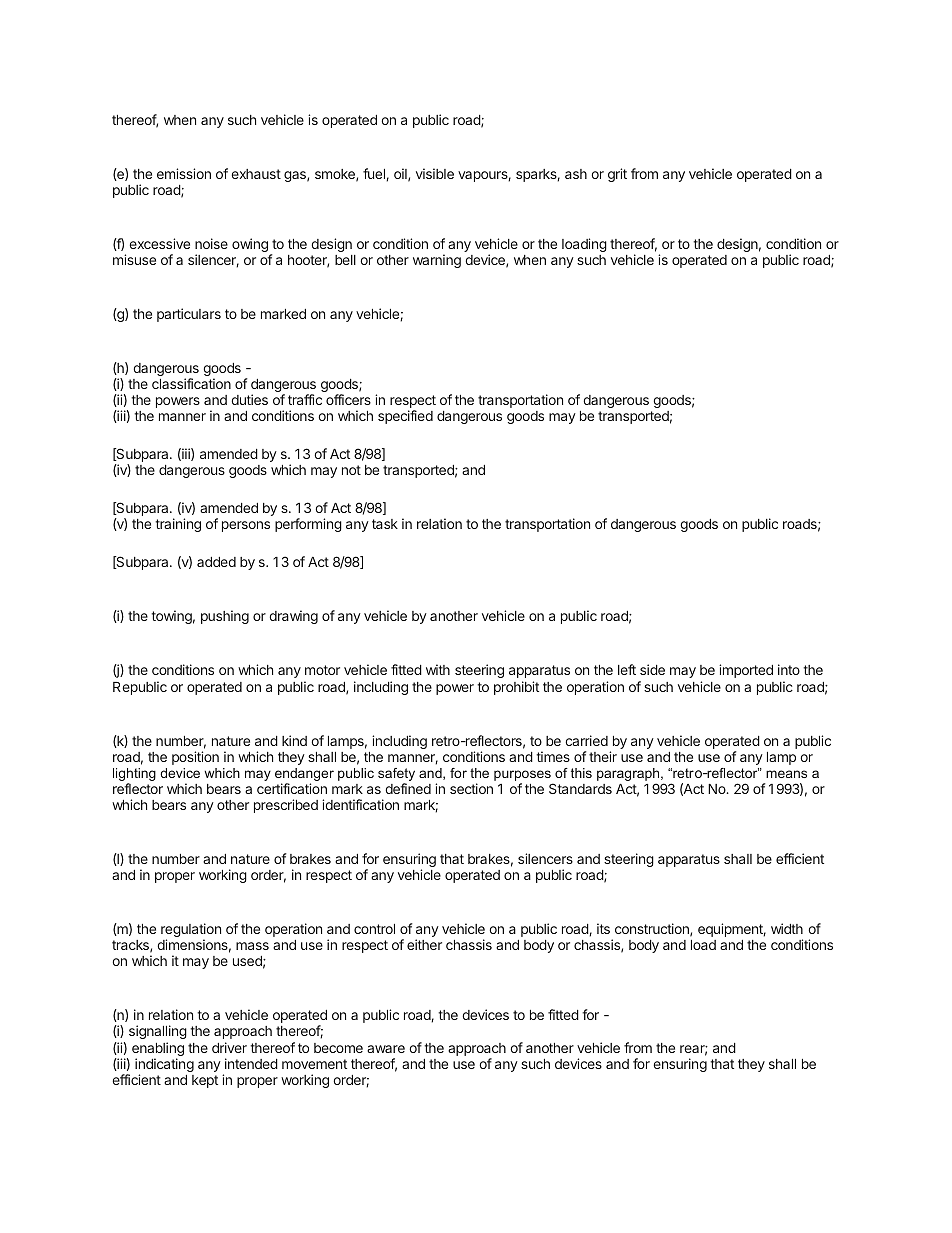 The image size is (952, 1233). I want to click on warning, so click(437, 261).
